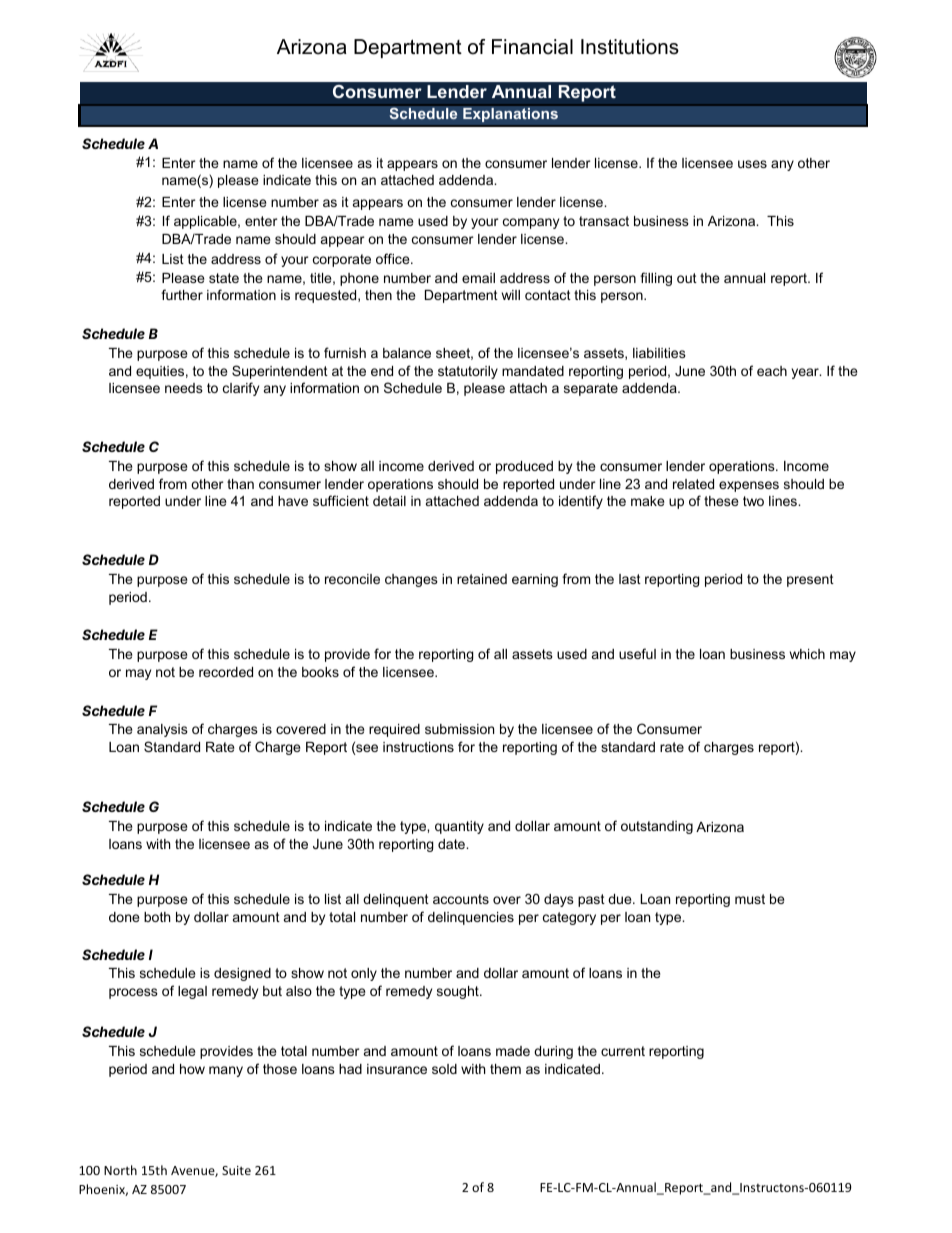 The image size is (952, 1233). Describe the element at coordinates (482, 579) in the screenshot. I see `retained` at that location.
